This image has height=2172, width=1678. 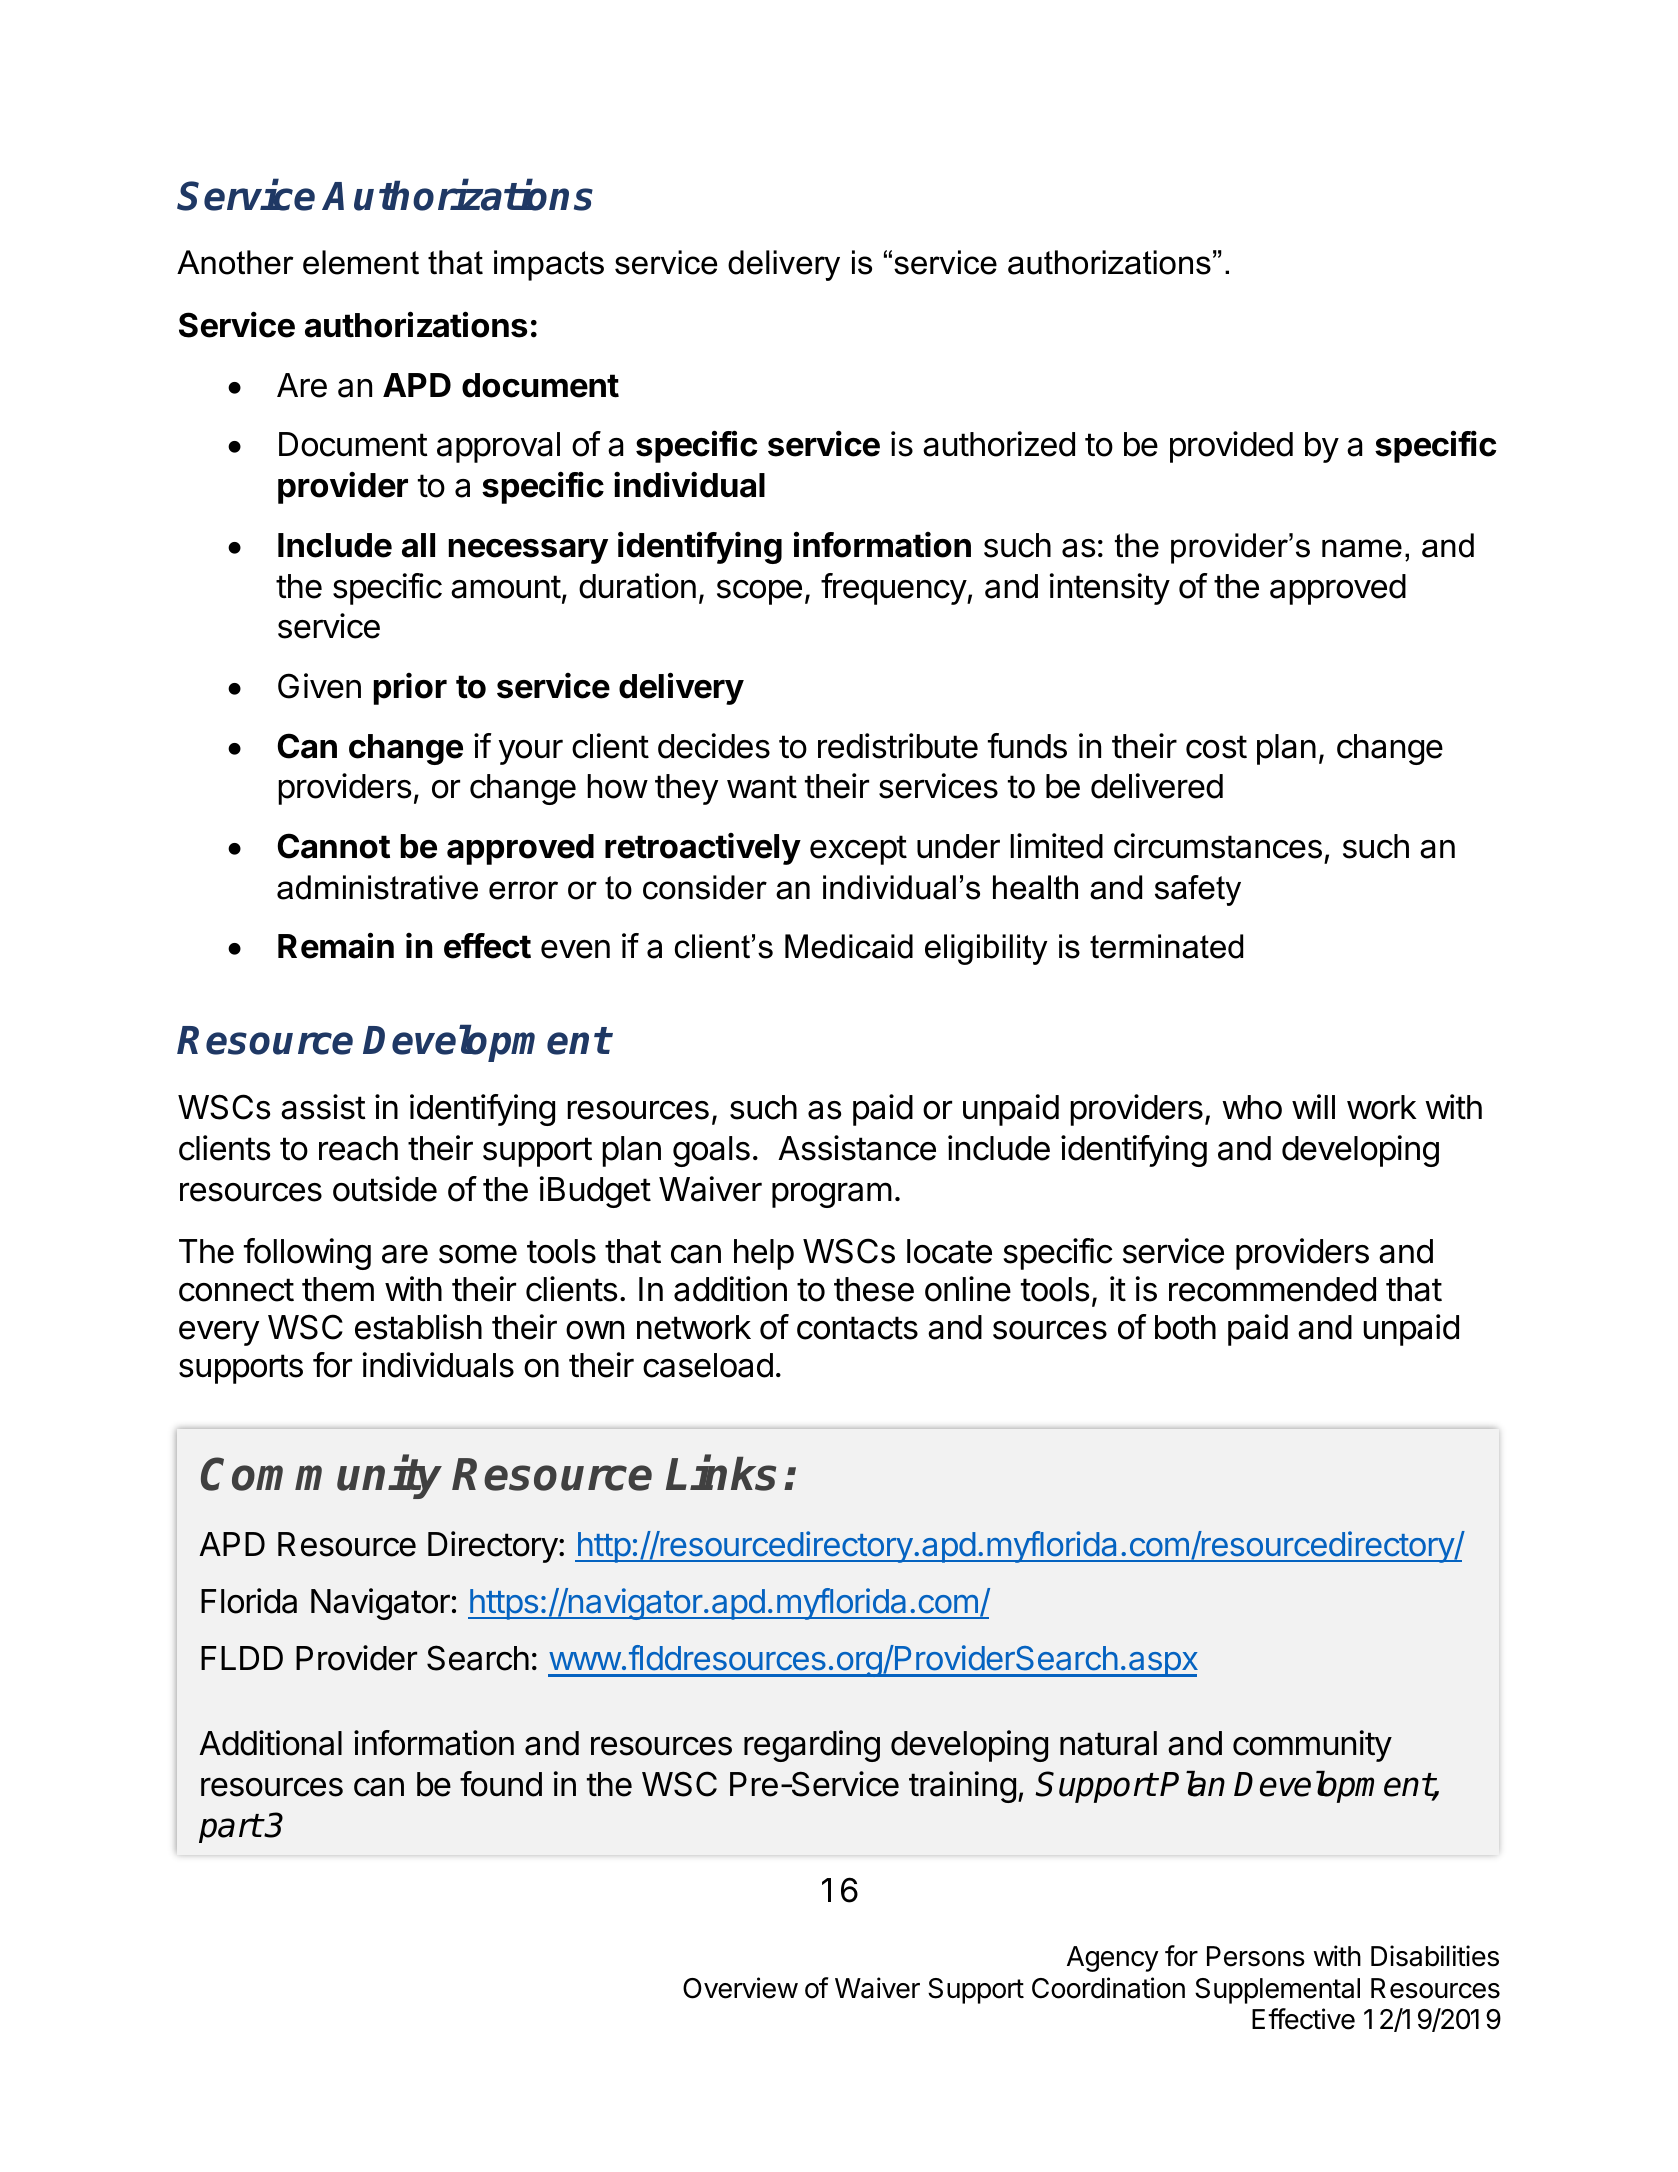 What do you see at coordinates (857, 1328) in the image?
I see `contacts` at bounding box center [857, 1328].
